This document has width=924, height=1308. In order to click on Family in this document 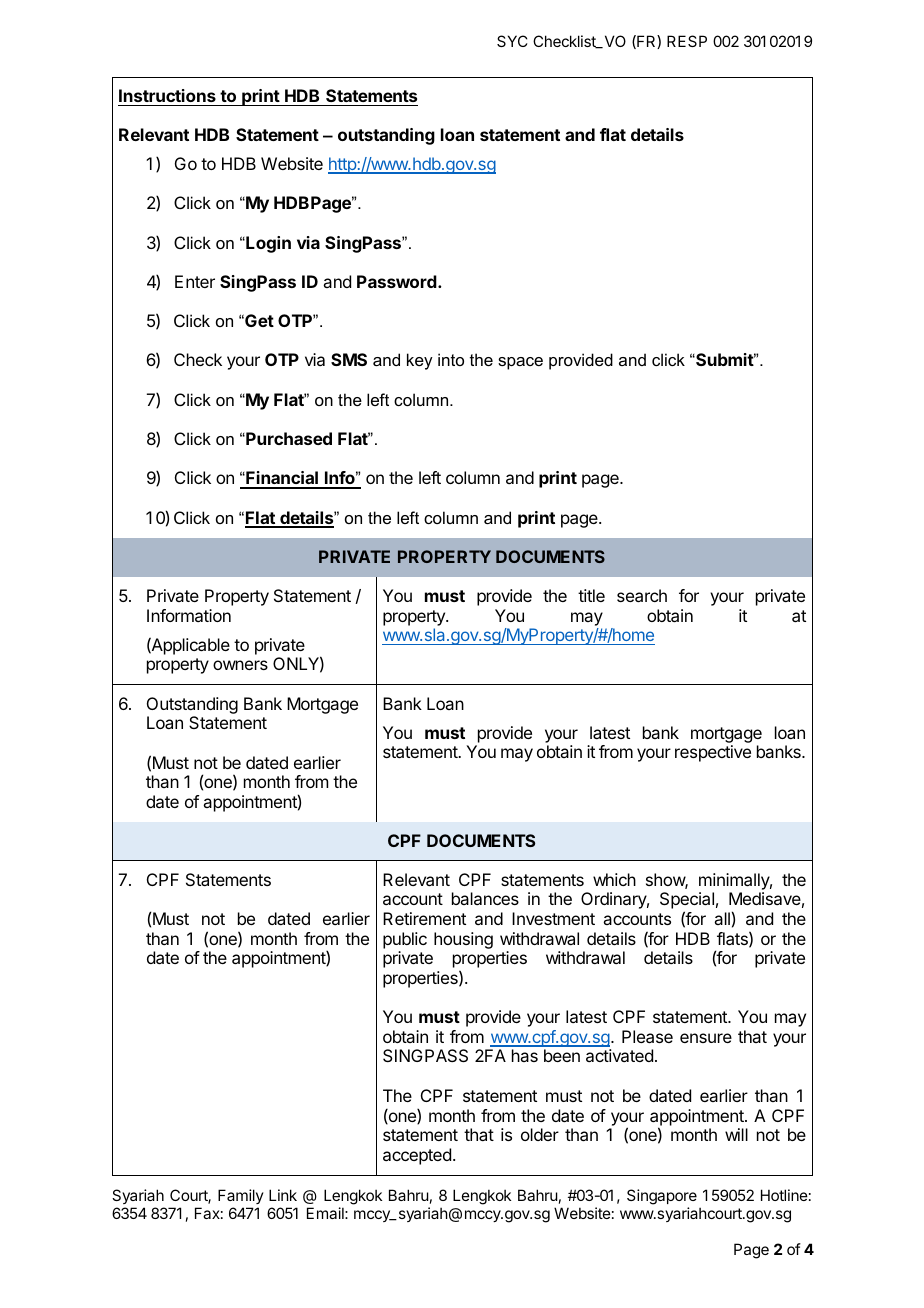, I will do `click(241, 1198)`.
